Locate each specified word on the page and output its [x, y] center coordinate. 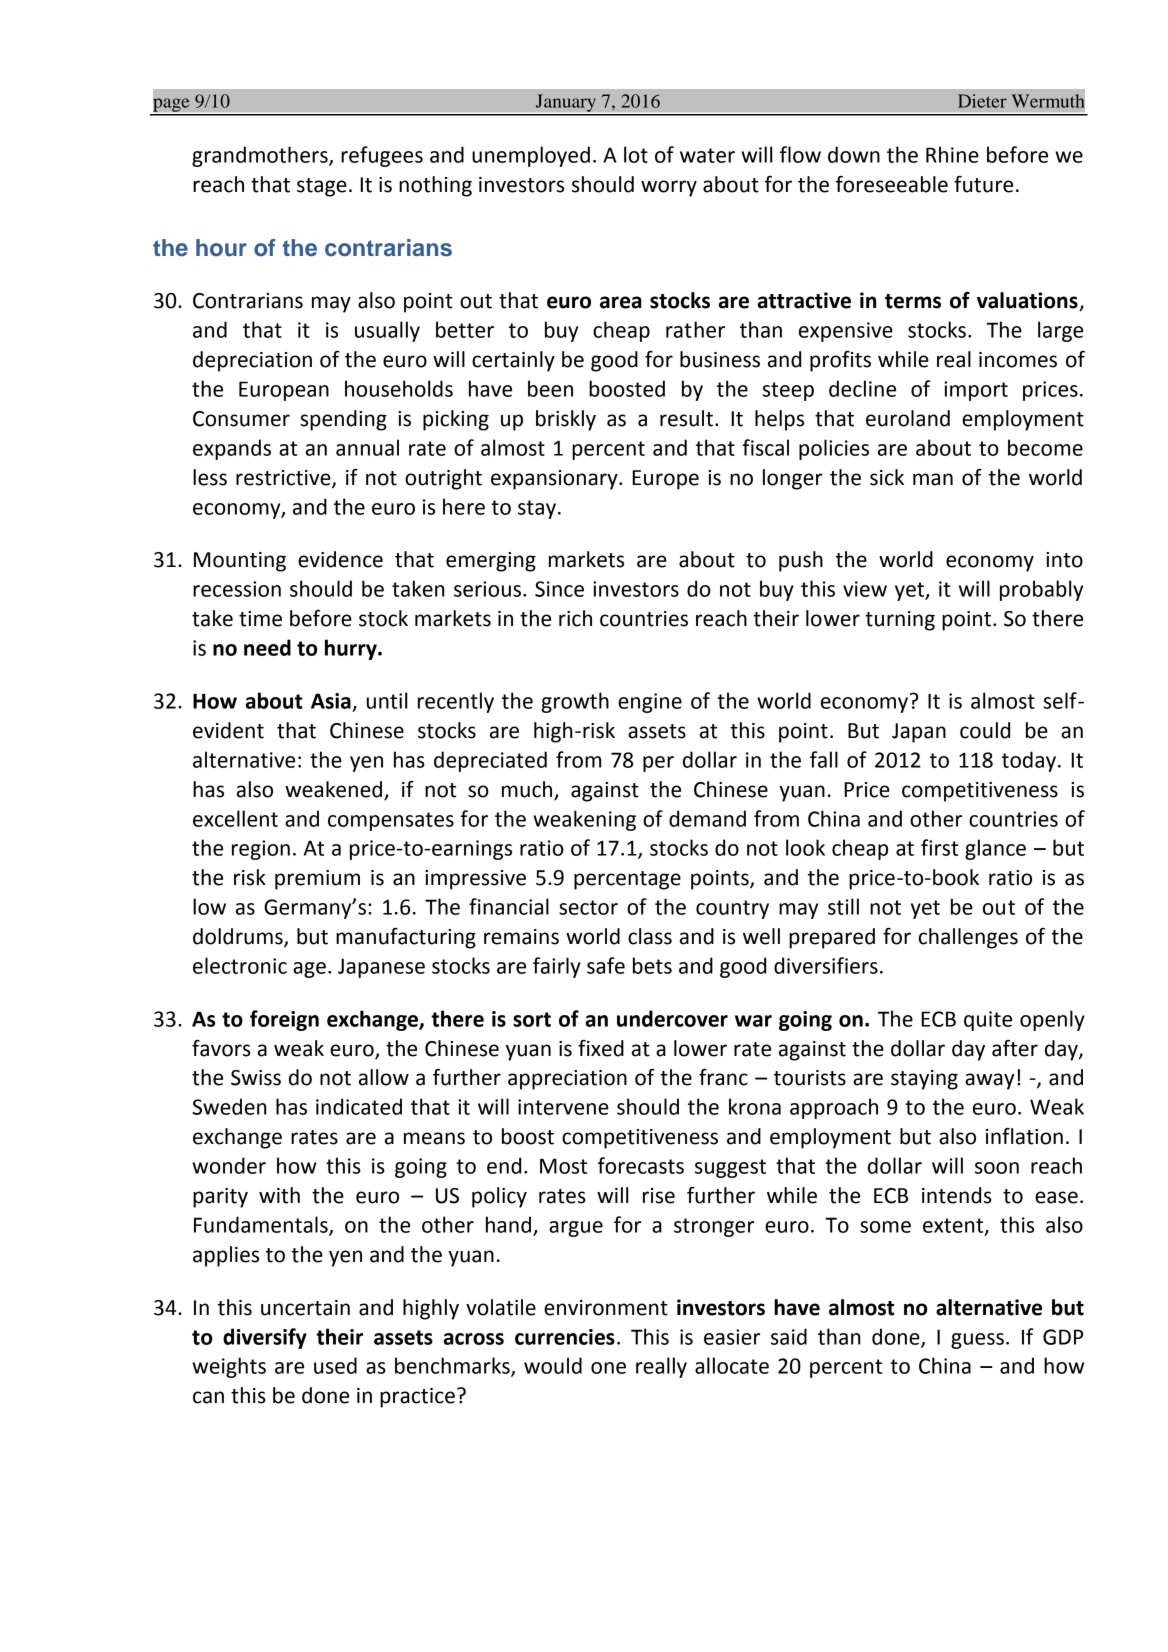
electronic [240, 965]
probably [1041, 590]
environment [606, 1308]
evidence [340, 559]
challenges [968, 938]
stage [322, 187]
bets [652, 965]
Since [559, 589]
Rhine [952, 154]
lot [636, 154]
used [335, 1365]
